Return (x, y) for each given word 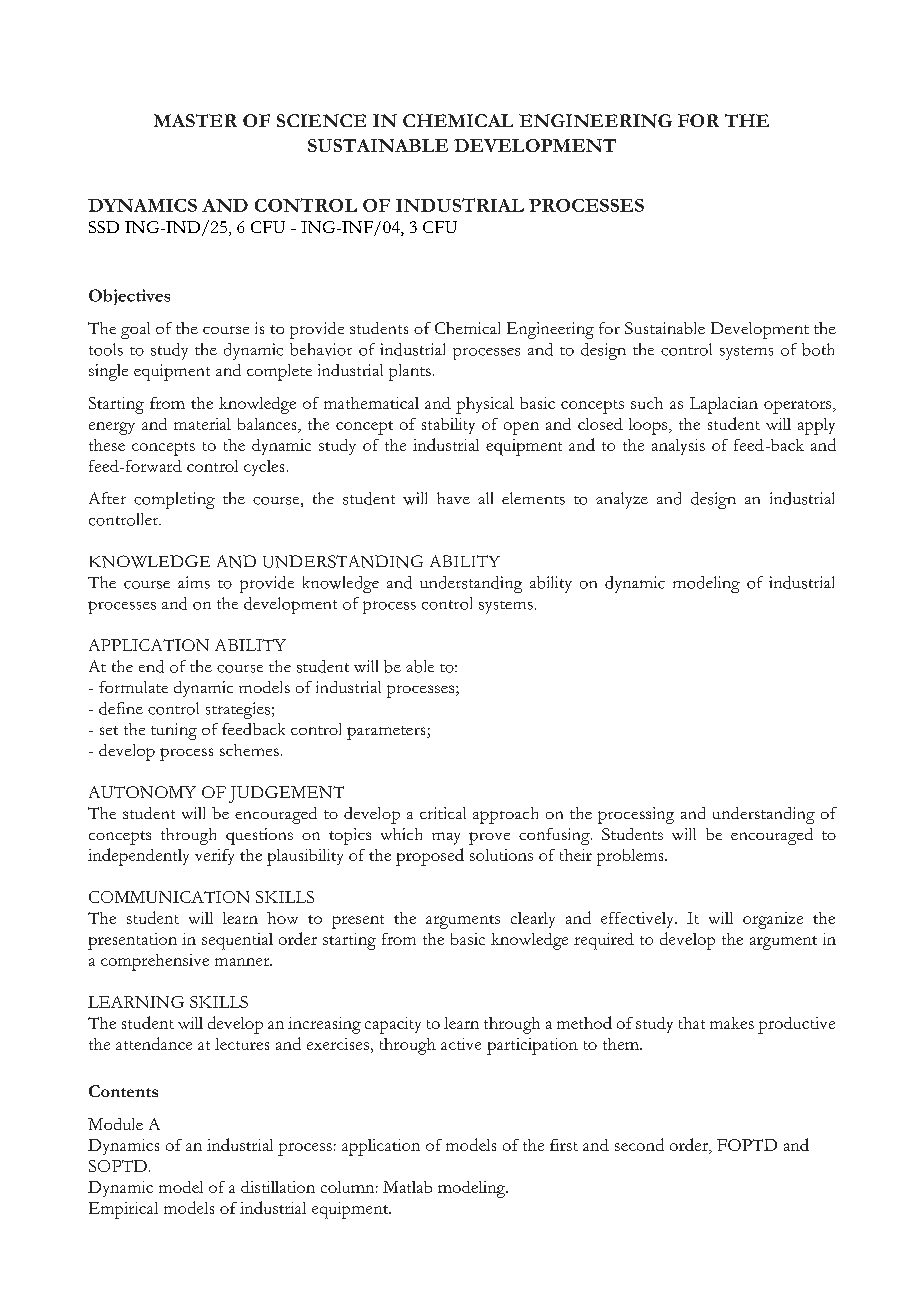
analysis (678, 447)
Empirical (123, 1210)
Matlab (407, 1187)
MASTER (195, 120)
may (446, 838)
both (818, 349)
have (453, 498)
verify (214, 857)
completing (174, 500)
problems (631, 857)
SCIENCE (321, 120)
